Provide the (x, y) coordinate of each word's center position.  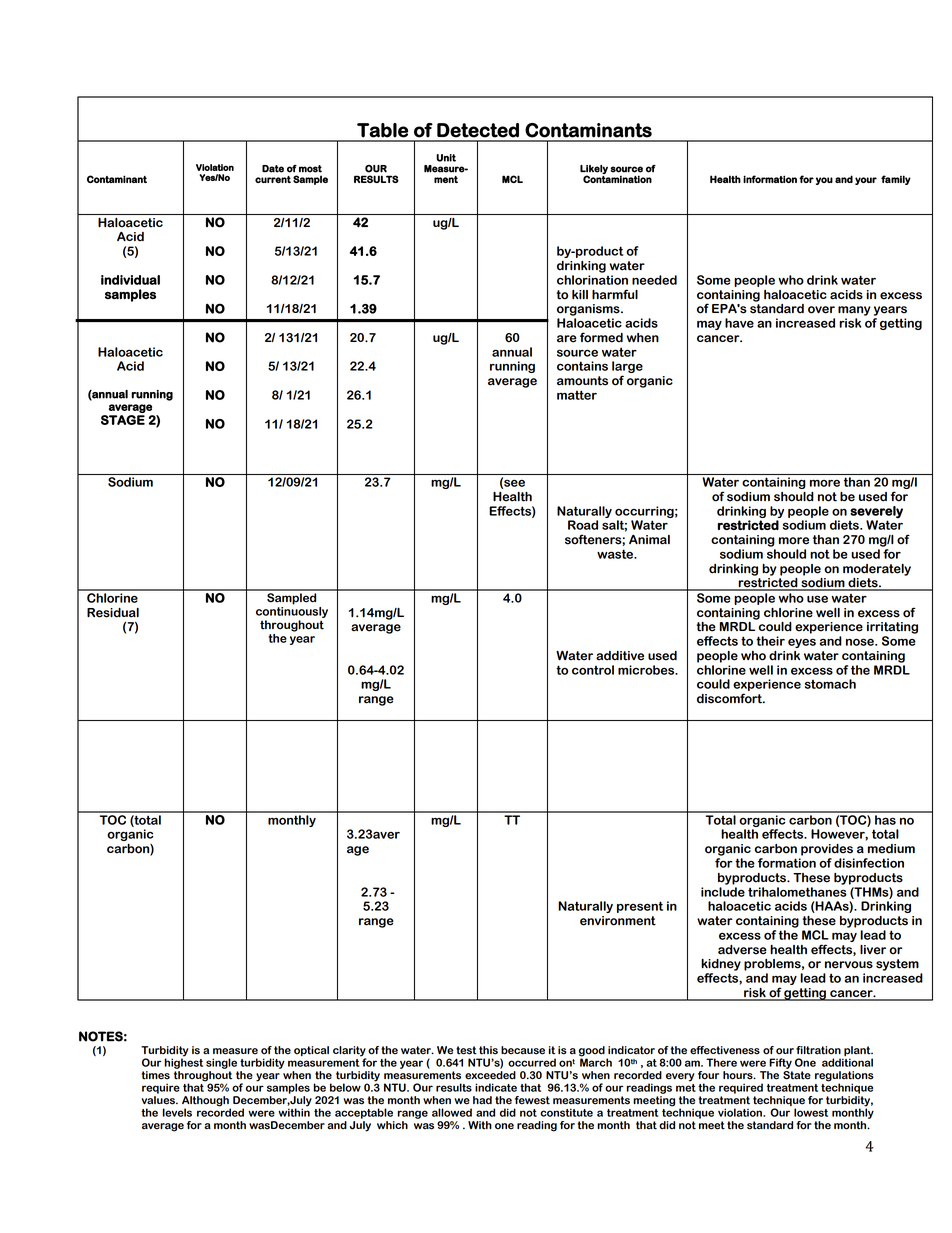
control (593, 670)
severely (876, 512)
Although (206, 1102)
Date (273, 169)
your (866, 181)
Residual (113, 613)
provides (827, 850)
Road (583, 525)
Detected (478, 130)
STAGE (123, 420)
